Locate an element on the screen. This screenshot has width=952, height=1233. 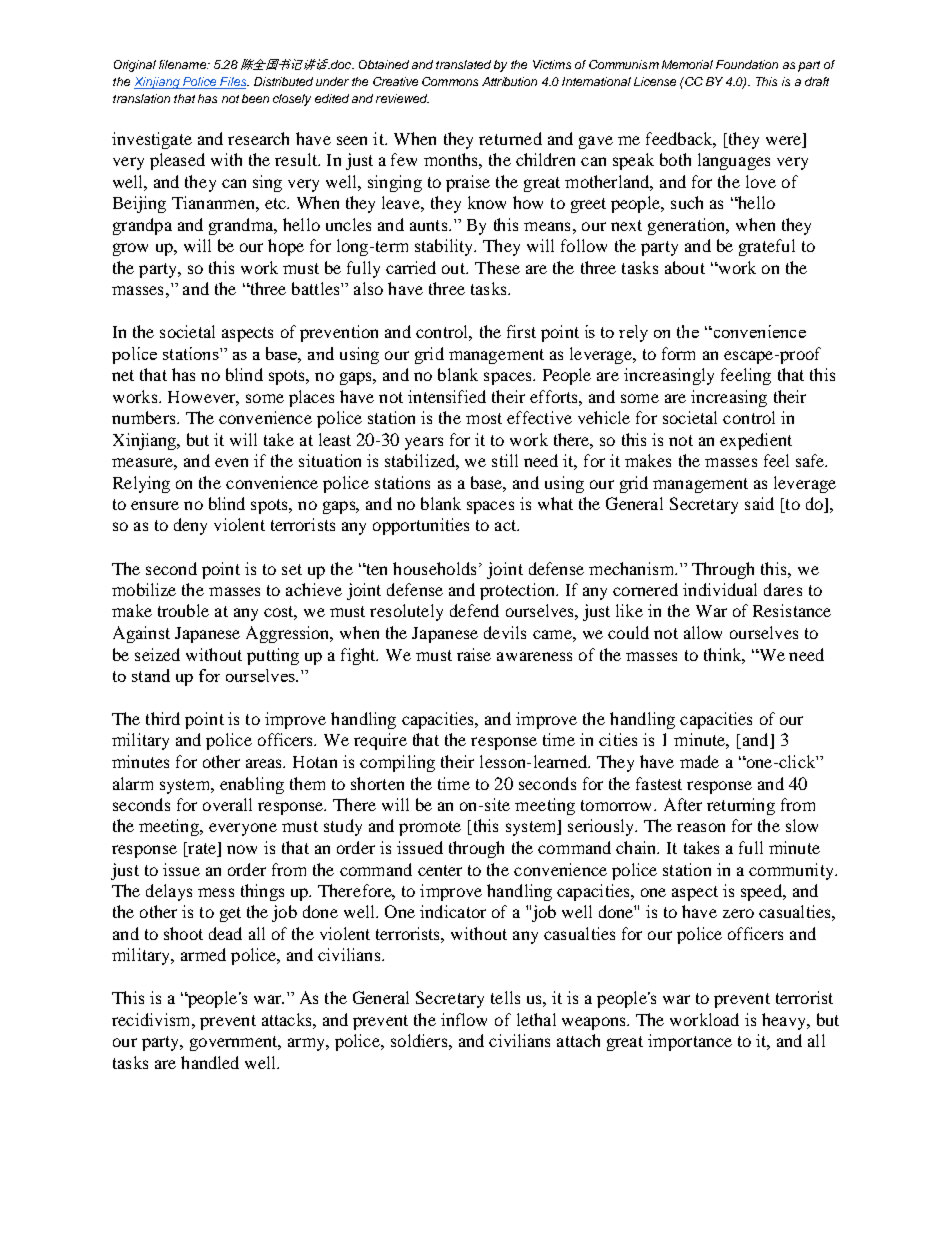
deny is located at coordinates (190, 526).
